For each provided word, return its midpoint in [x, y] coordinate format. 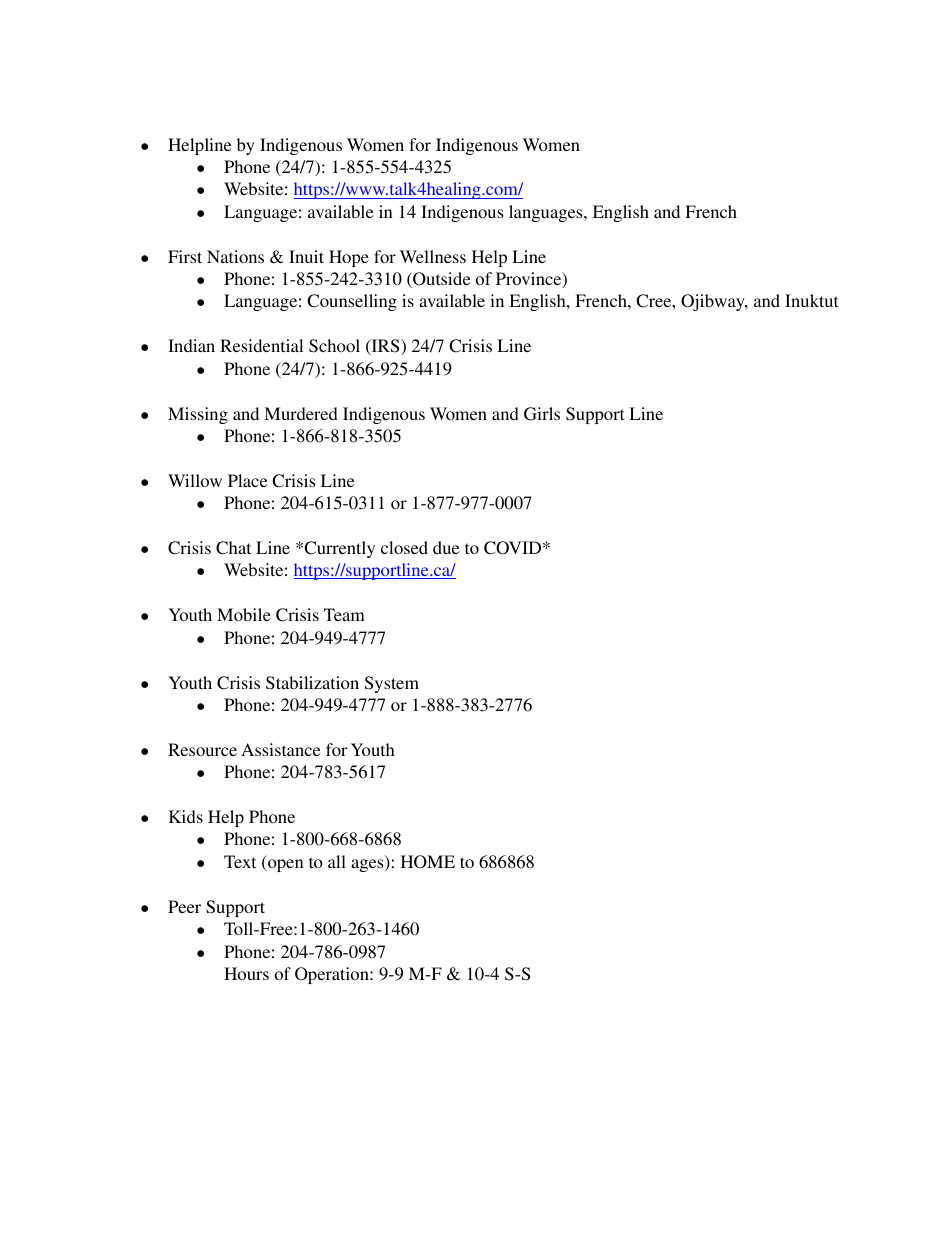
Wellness [433, 256]
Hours [246, 973]
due [446, 547]
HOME [428, 862]
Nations [235, 256]
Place [248, 480]
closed [404, 547]
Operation [333, 975]
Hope [349, 258]
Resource [202, 749]
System [392, 684]
